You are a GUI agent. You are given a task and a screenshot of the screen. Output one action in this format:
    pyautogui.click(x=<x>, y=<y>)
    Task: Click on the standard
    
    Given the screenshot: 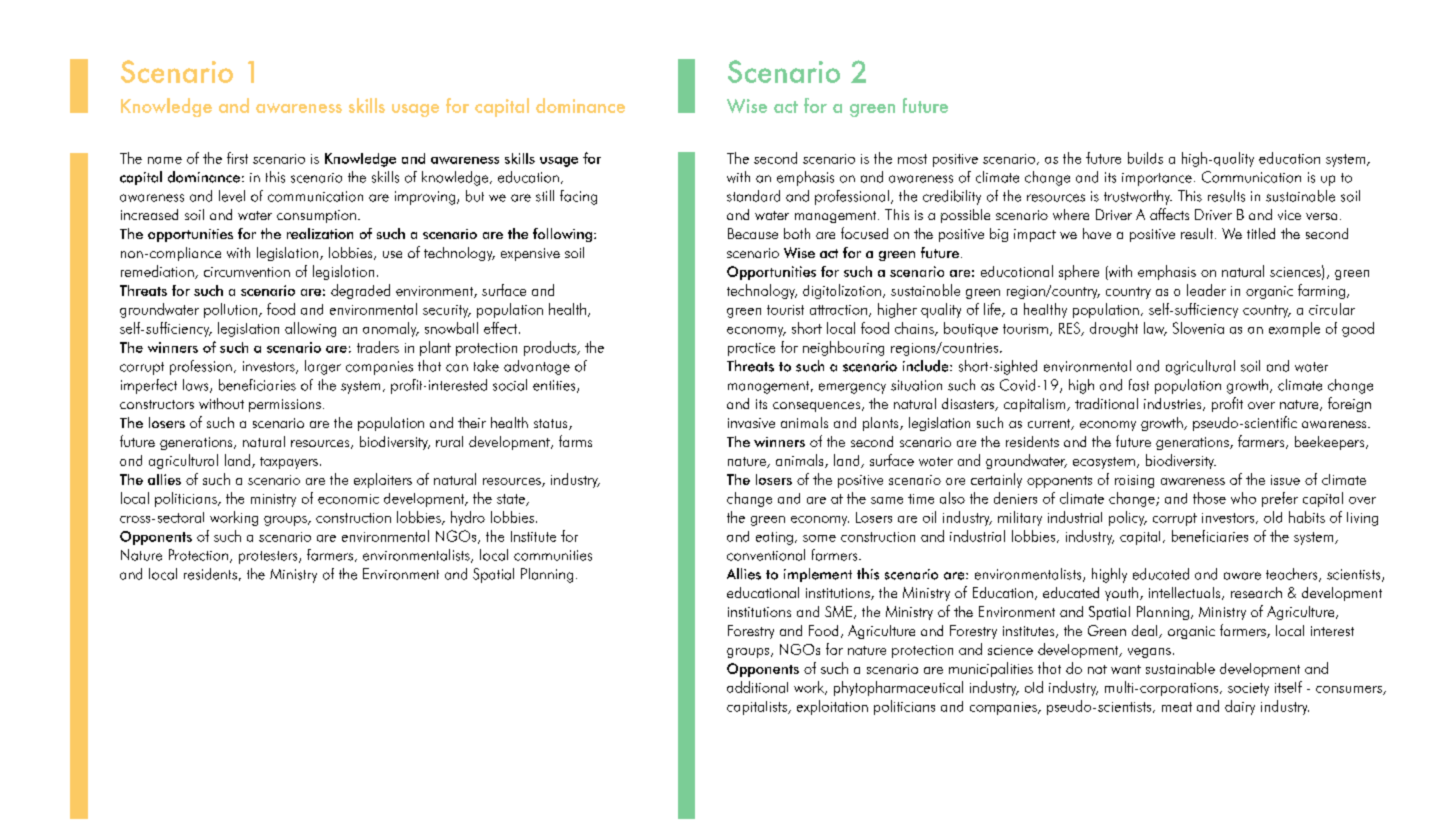 What is the action you would take?
    pyautogui.click(x=753, y=196)
